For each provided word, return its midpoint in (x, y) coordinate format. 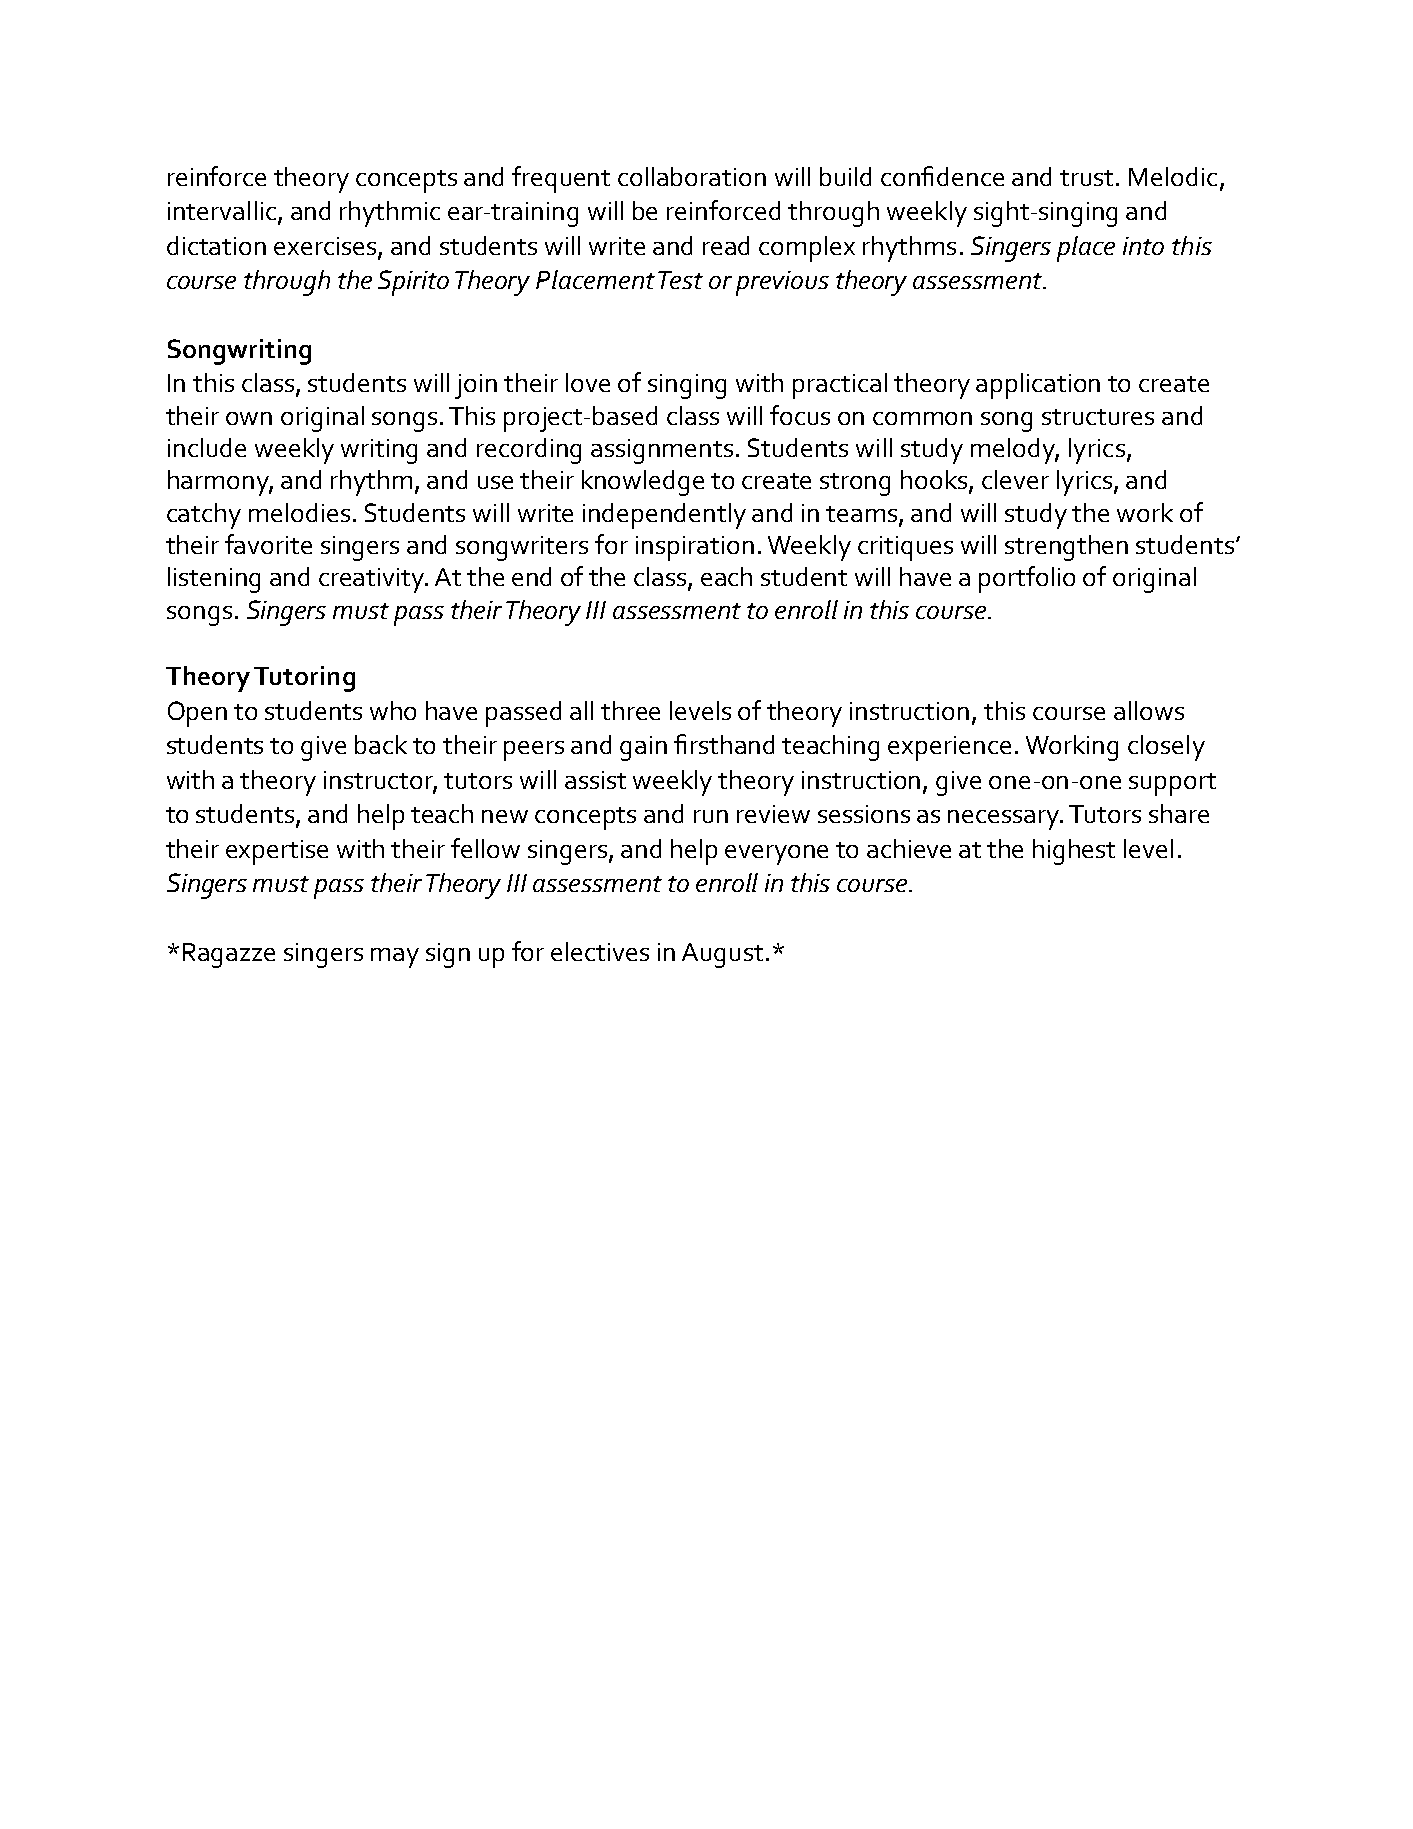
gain (643, 748)
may (395, 958)
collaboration (692, 176)
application (1038, 386)
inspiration (695, 548)
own (249, 418)
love (588, 382)
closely (1166, 748)
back (381, 744)
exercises (326, 247)
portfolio (1027, 579)
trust (1086, 178)
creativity (373, 580)
